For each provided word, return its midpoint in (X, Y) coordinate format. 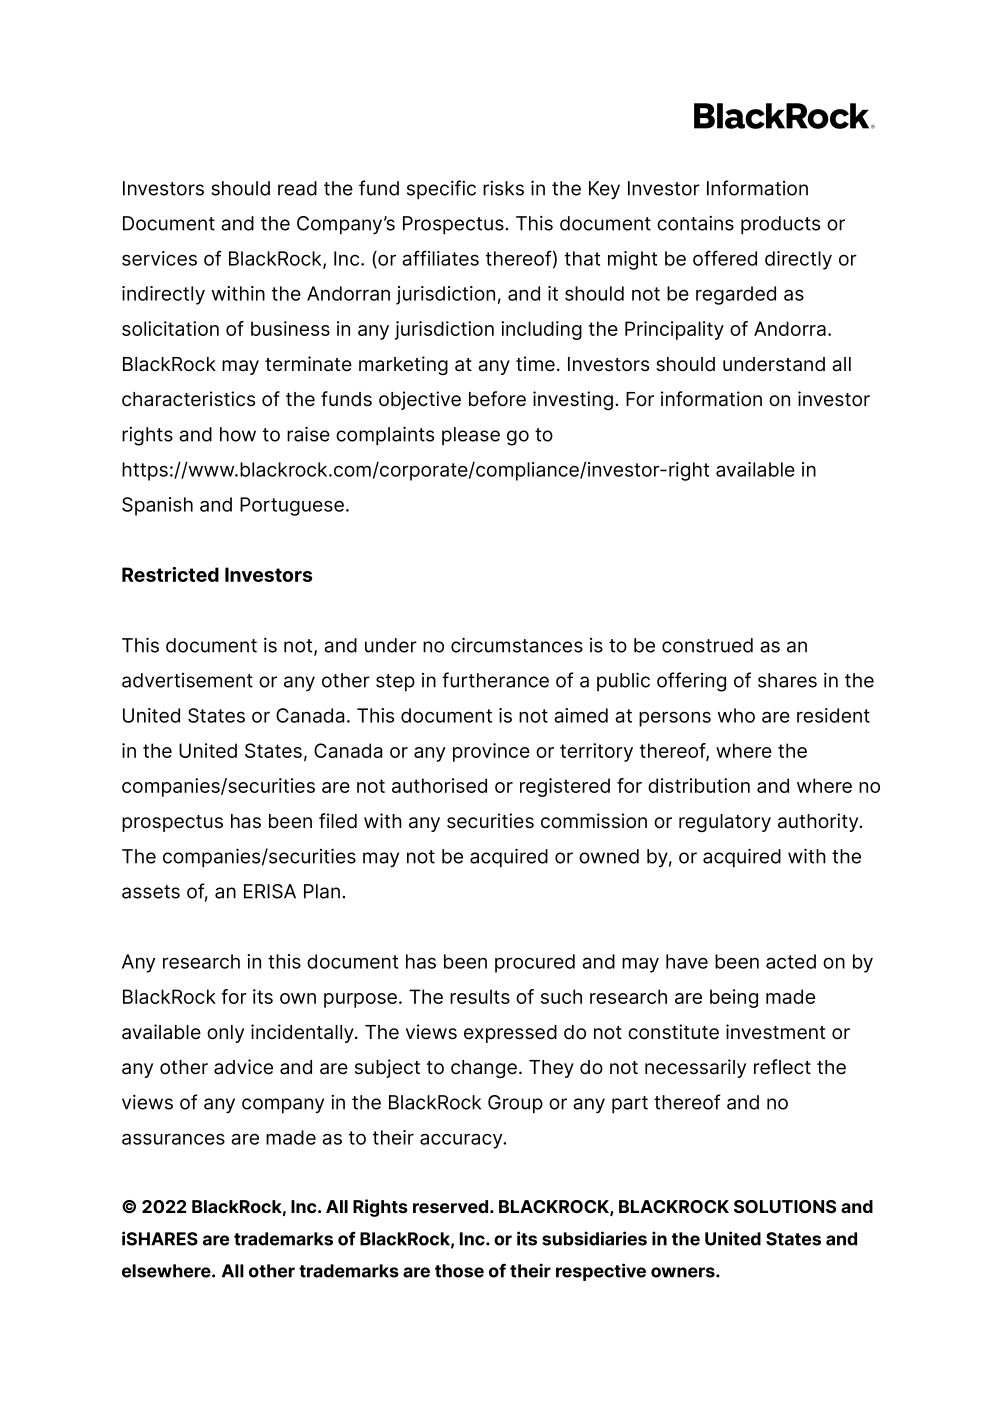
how (238, 434)
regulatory (725, 823)
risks (503, 188)
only (225, 1034)
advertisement (187, 680)
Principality (674, 330)
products (780, 225)
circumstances (517, 645)
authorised (439, 785)
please (471, 436)
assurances (173, 1139)
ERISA (270, 891)
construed (707, 645)
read (297, 188)
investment (775, 1032)
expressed (510, 1034)
